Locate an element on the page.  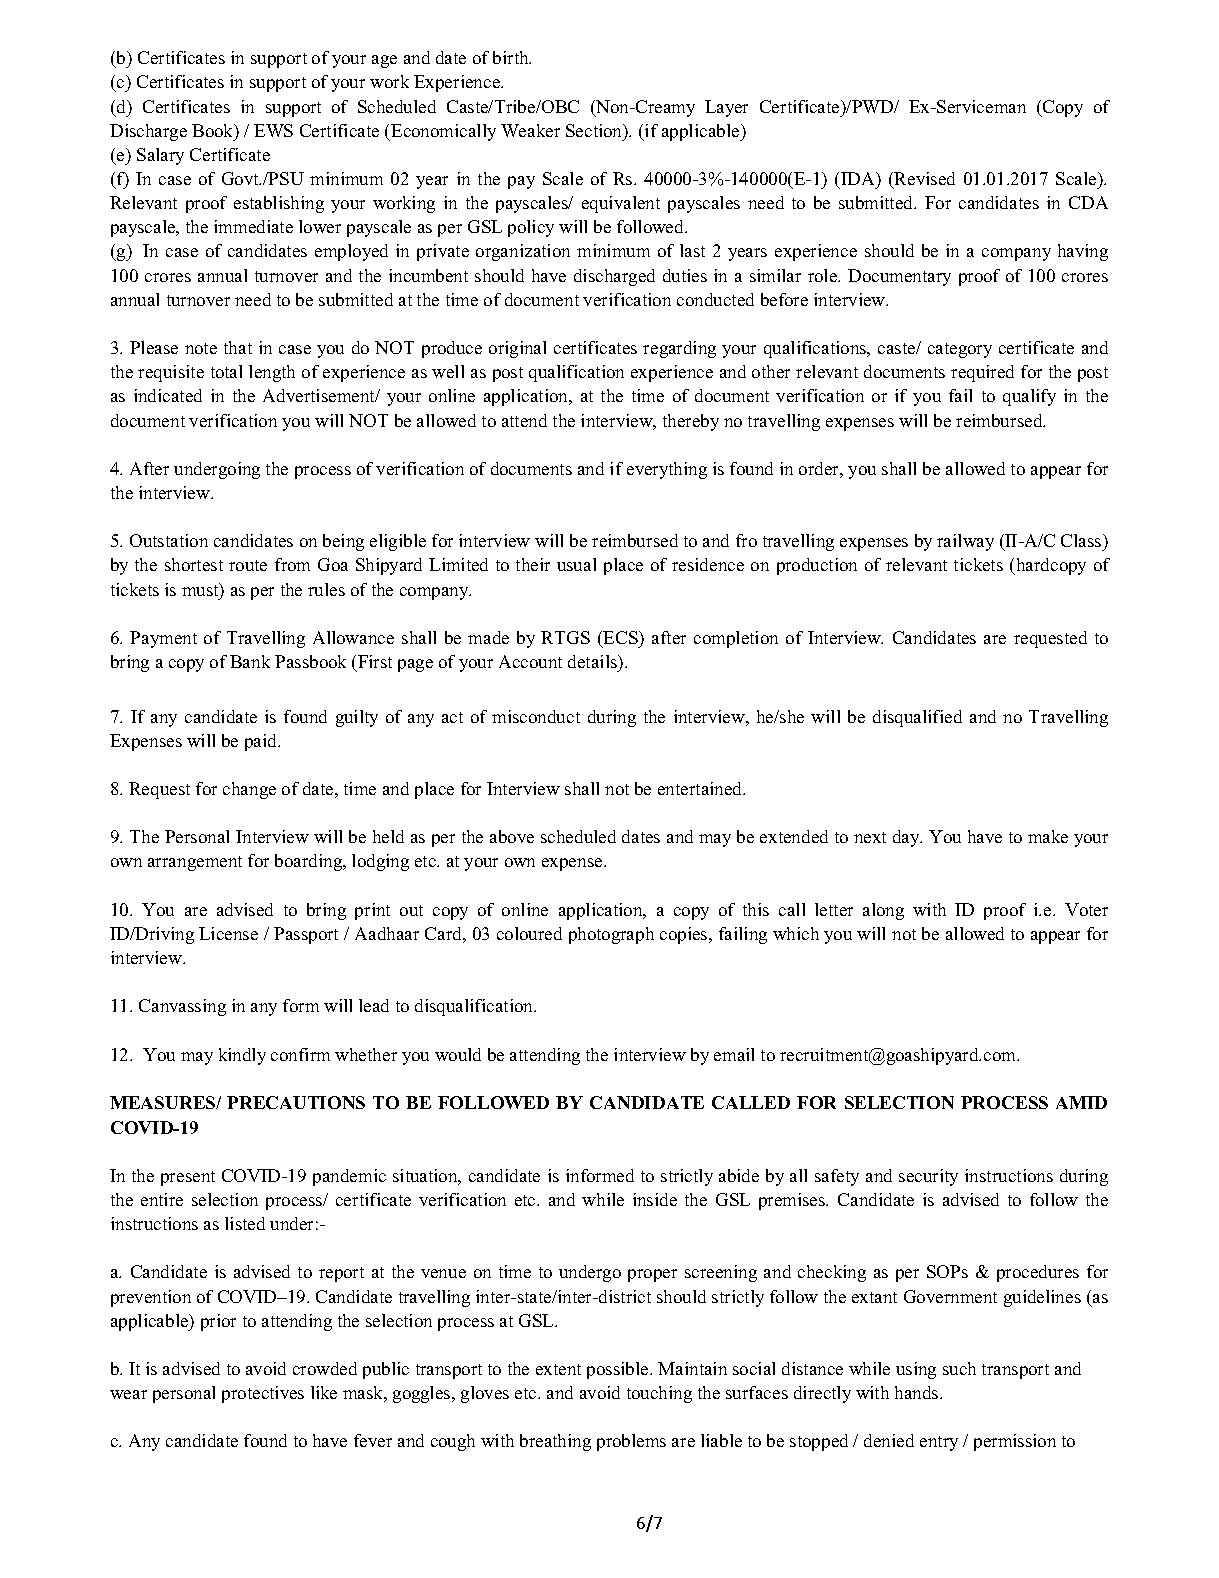
Section is located at coordinates (595, 132).
